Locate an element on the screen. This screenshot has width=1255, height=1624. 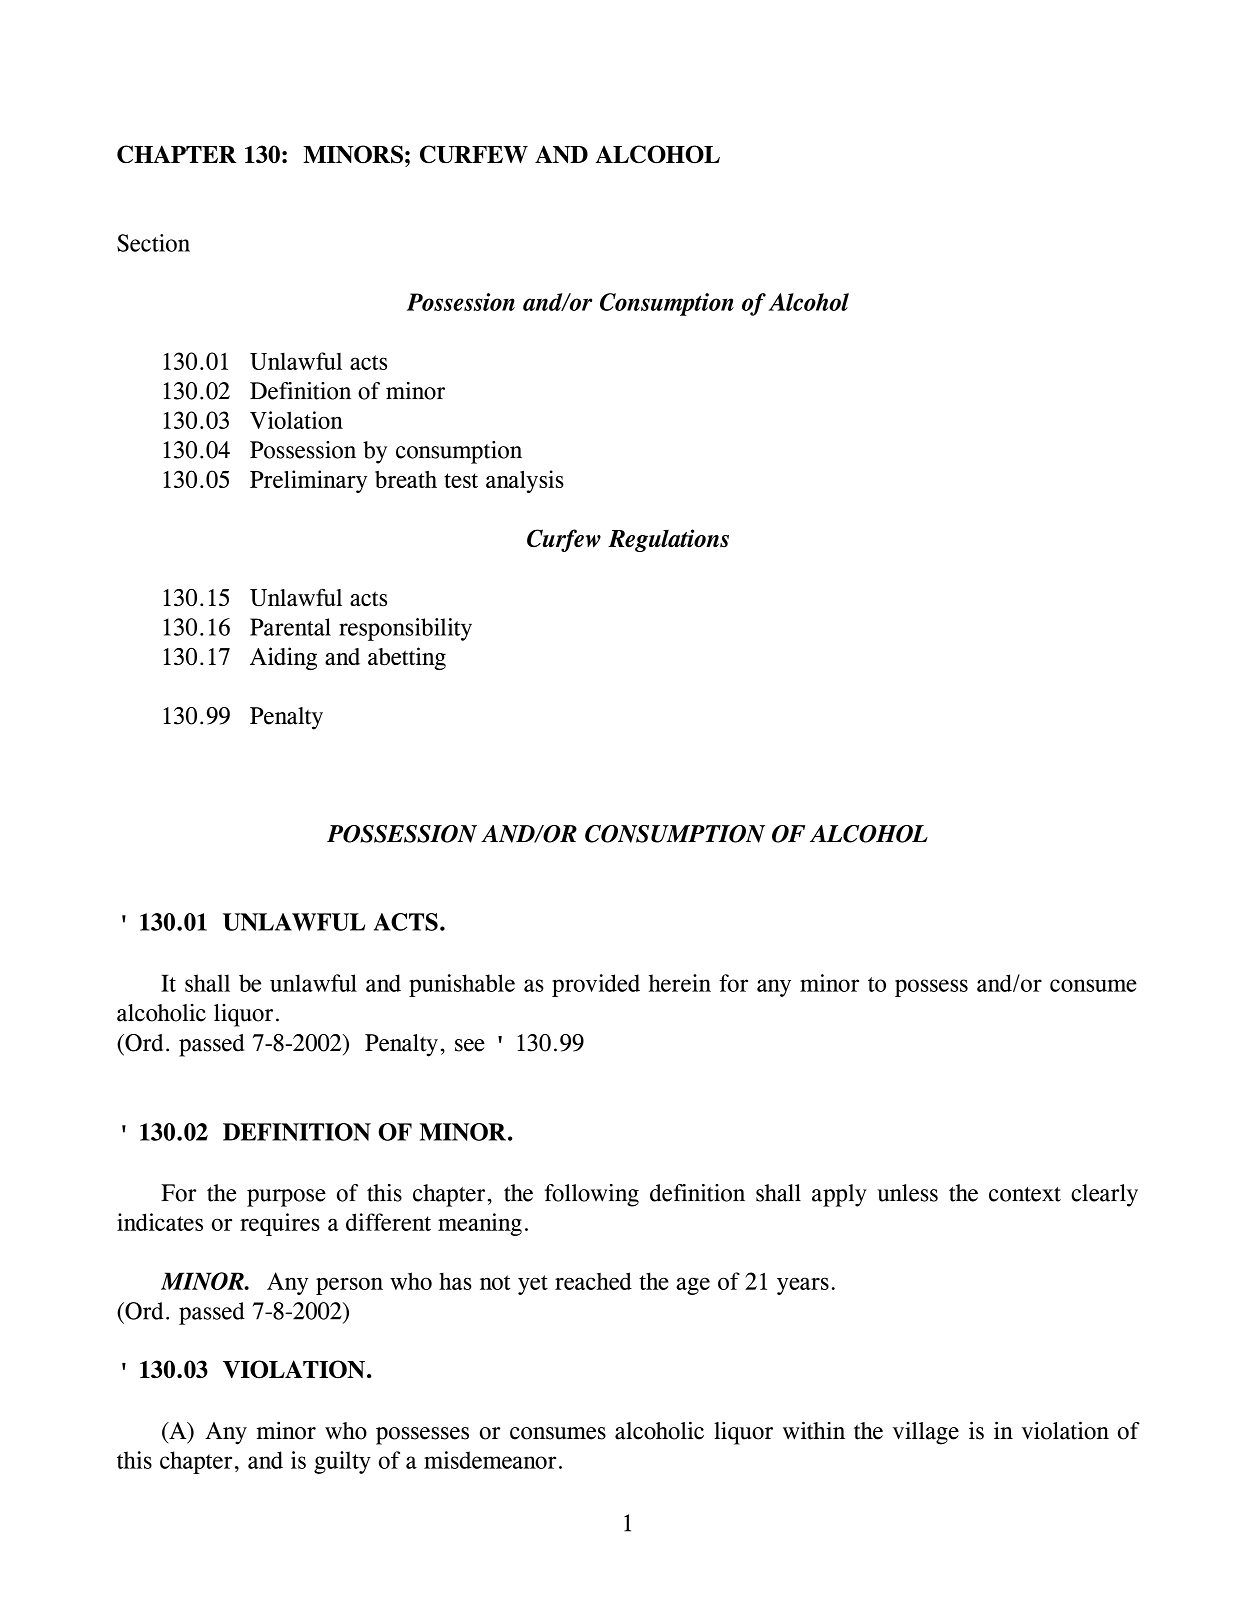
Regulations is located at coordinates (668, 540).
